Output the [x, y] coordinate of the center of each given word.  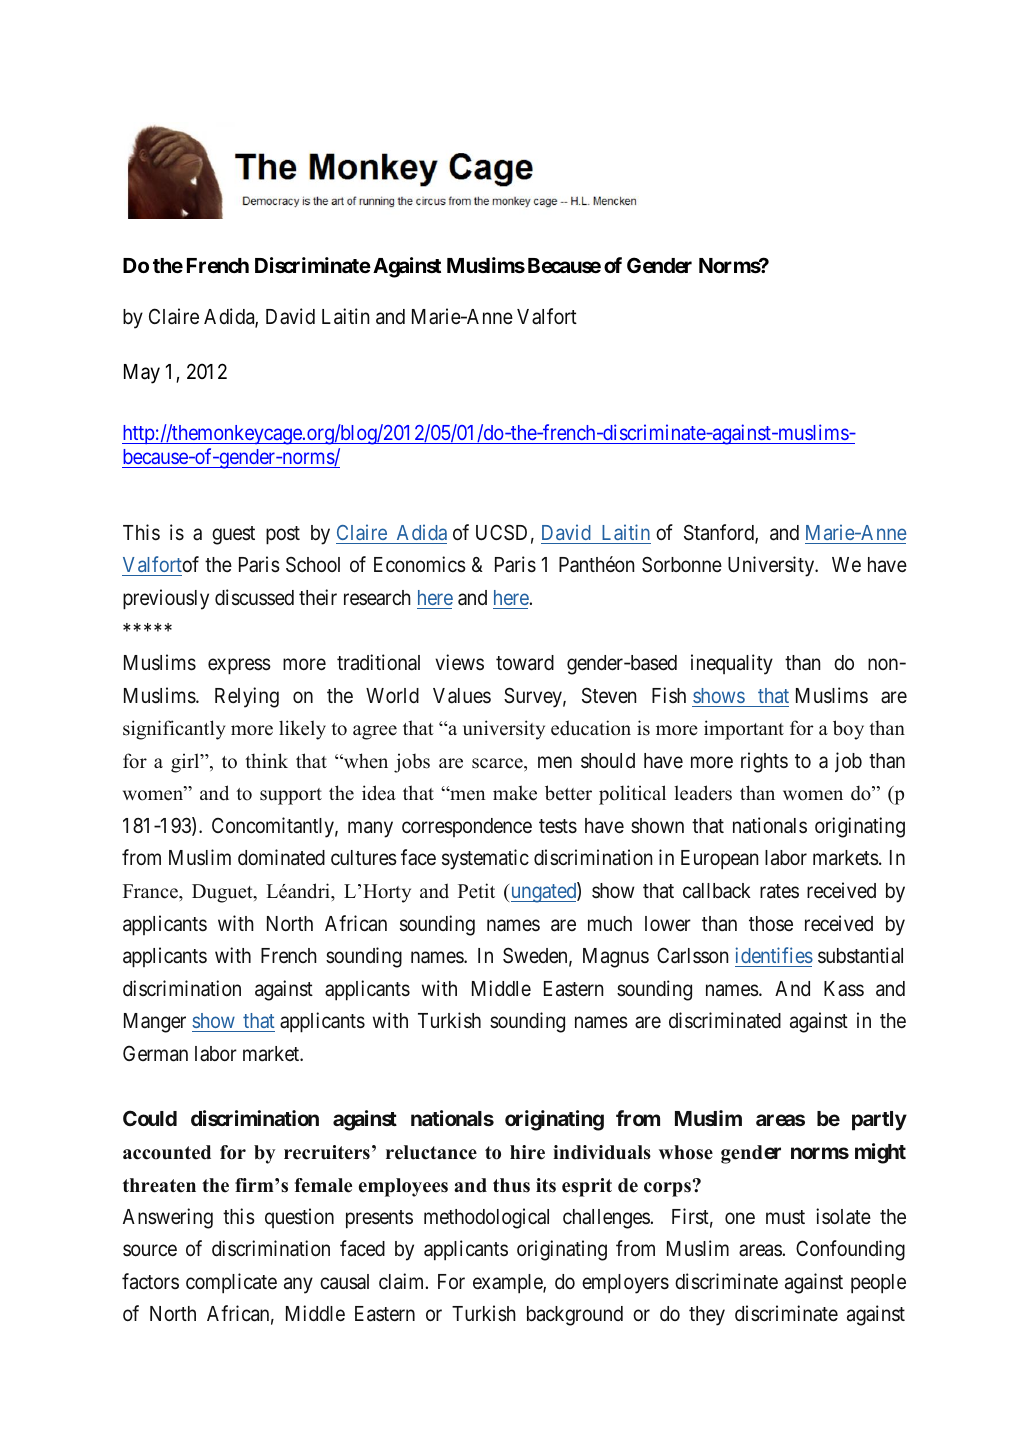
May [142, 374]
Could [150, 1118]
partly [879, 1121]
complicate [231, 1283]
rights [764, 762]
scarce [498, 763]
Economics [420, 564]
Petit [476, 891]
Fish [669, 695]
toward [525, 663]
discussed [254, 597]
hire [527, 1152]
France [151, 891]
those [771, 923]
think [266, 760]
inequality [732, 664]
